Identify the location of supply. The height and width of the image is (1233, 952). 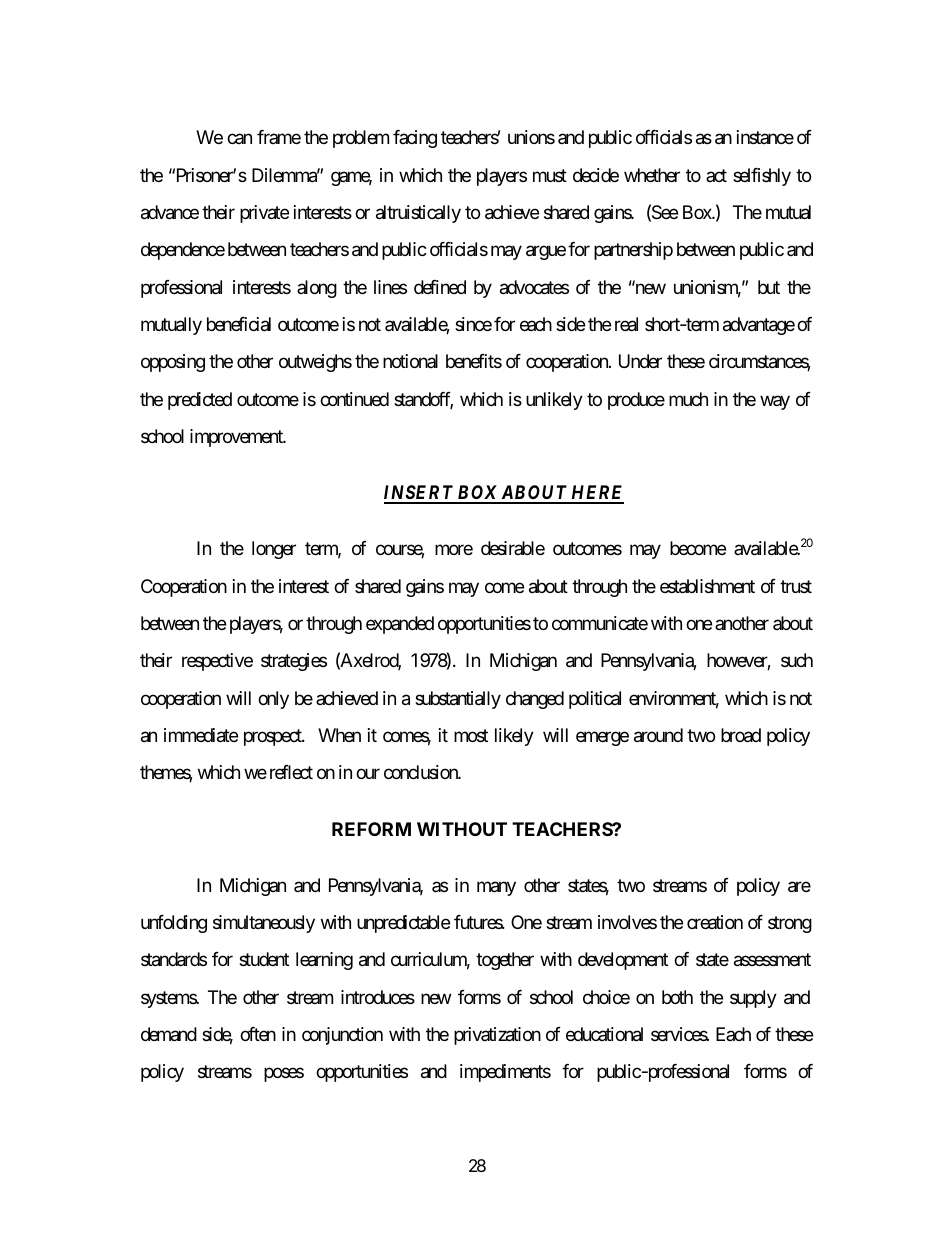
(753, 999).
